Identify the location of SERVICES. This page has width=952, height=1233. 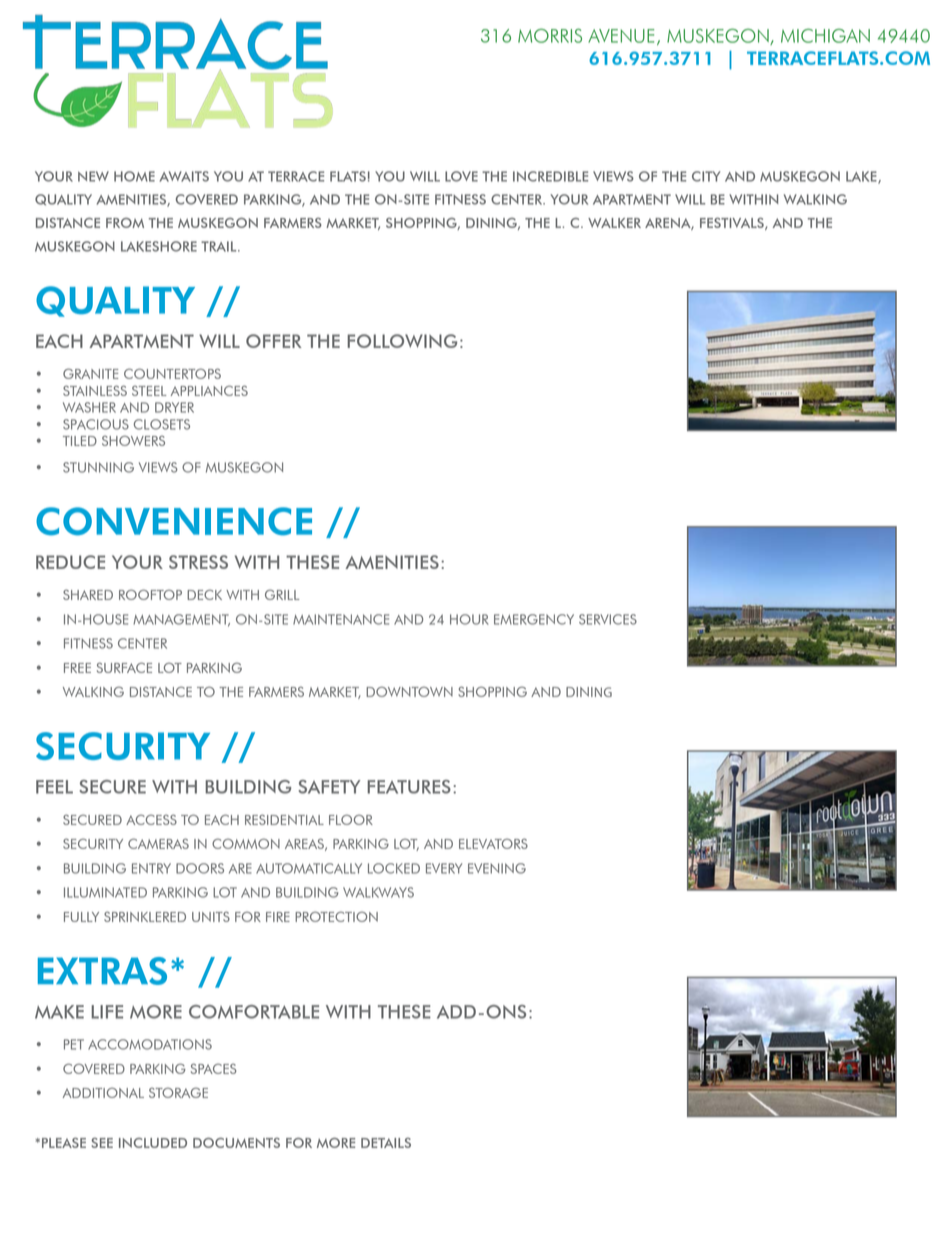
(608, 619).
